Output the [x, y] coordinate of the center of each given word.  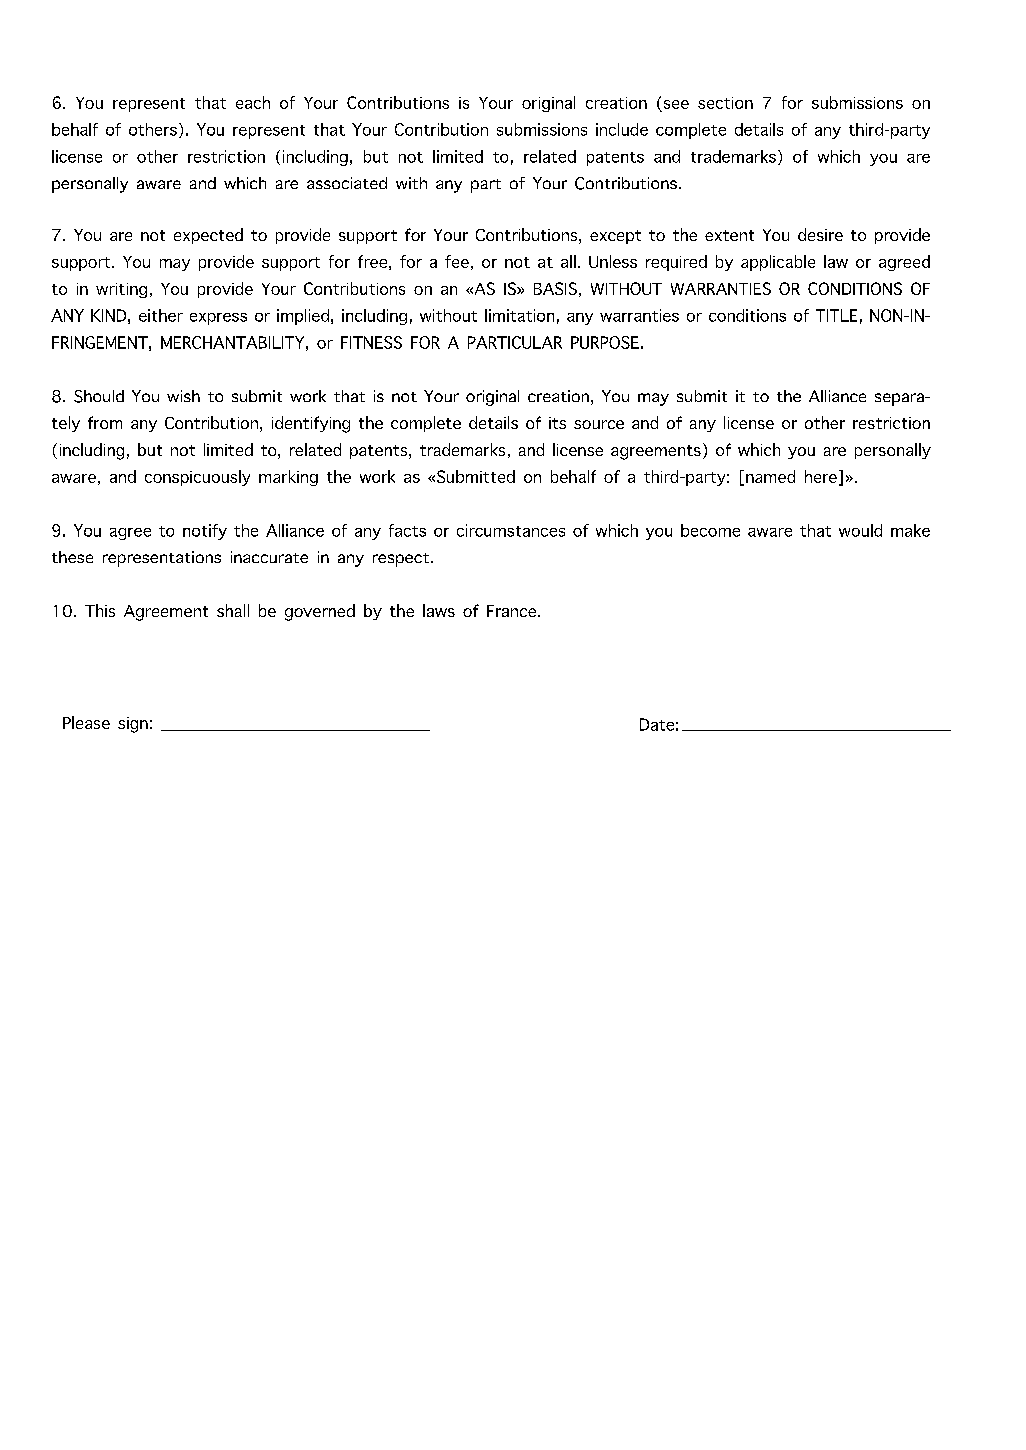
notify [205, 532]
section [725, 103]
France [513, 611]
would [860, 530]
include [622, 129]
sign [133, 725]
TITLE [836, 315]
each [253, 102]
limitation [519, 315]
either [161, 315]
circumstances [511, 530]
